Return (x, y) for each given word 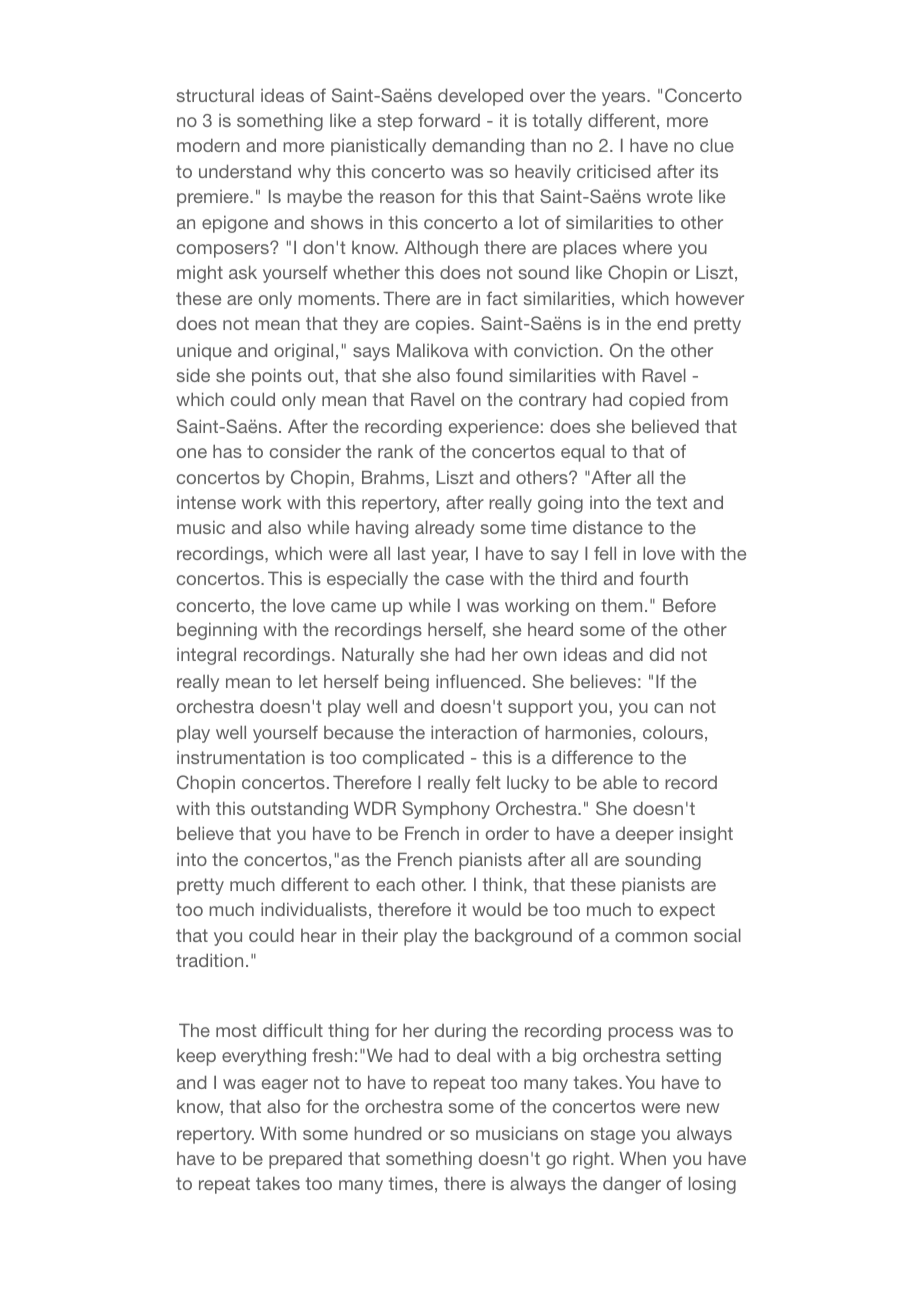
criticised (613, 171)
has (227, 451)
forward (449, 120)
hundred (387, 1133)
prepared (305, 1160)
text (672, 502)
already (445, 529)
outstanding (299, 810)
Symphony (446, 810)
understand (245, 171)
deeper (645, 835)
